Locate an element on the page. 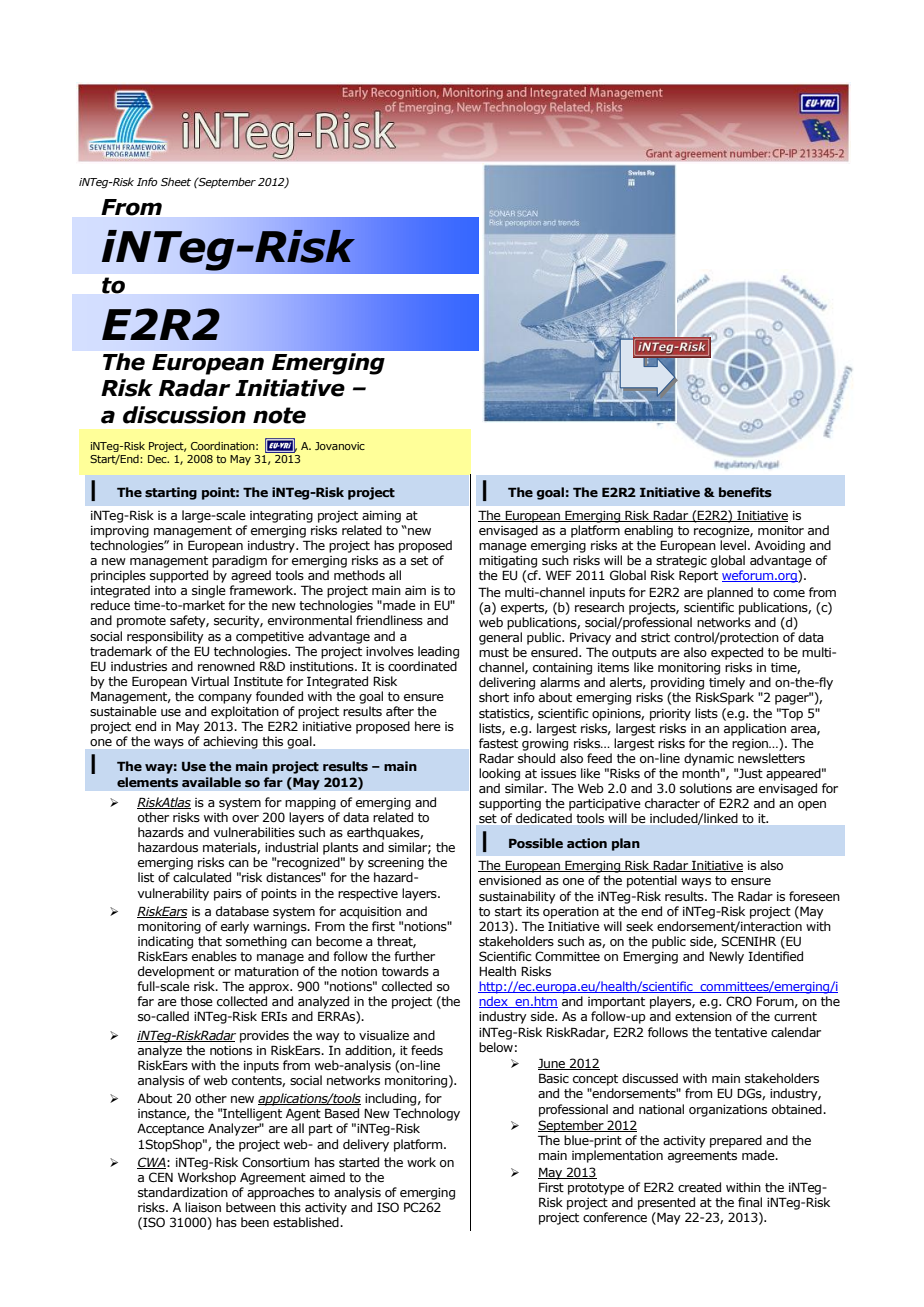 The image size is (924, 1307). standardization is located at coordinates (183, 1192).
